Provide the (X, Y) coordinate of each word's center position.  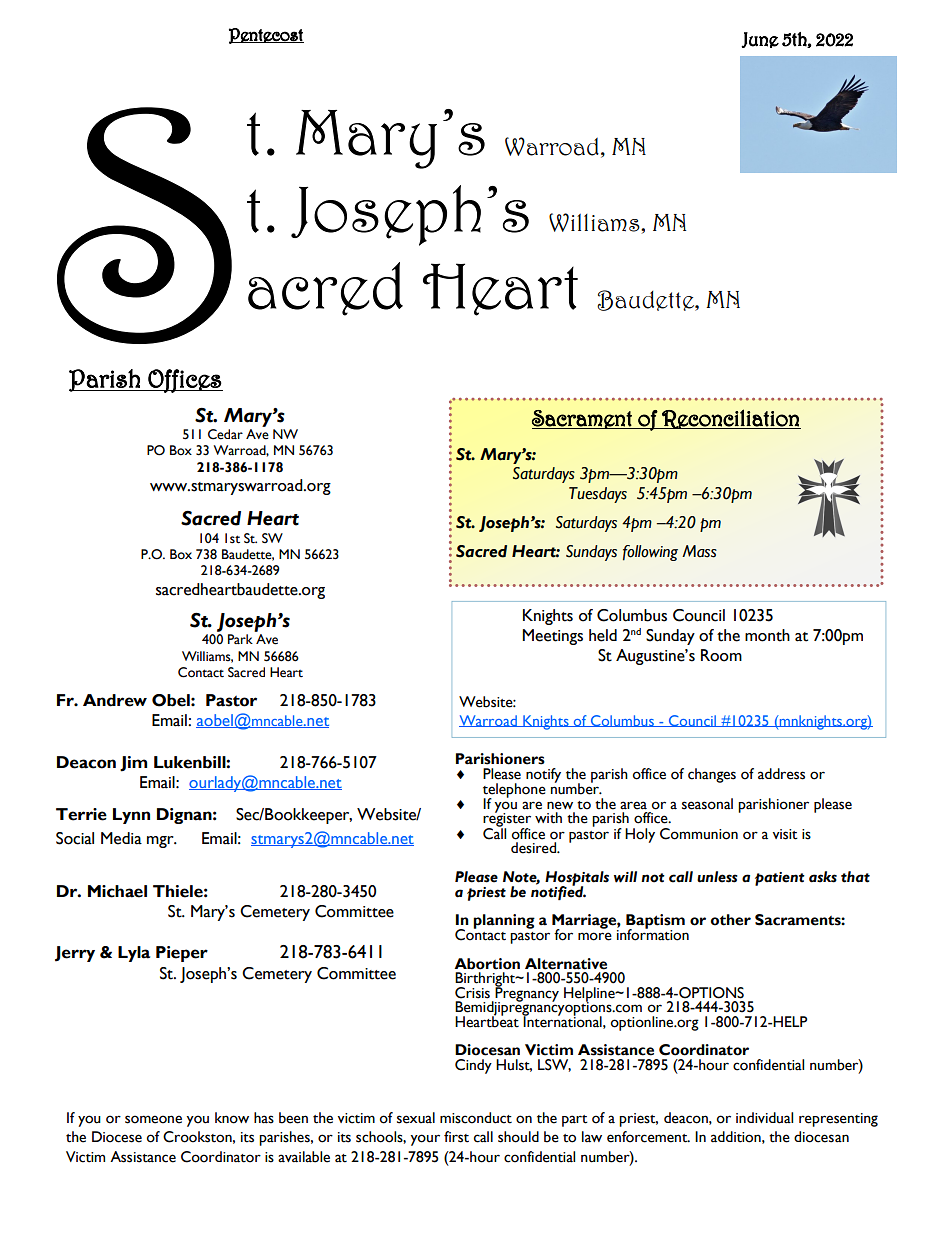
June (760, 40)
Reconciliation (730, 419)
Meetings (552, 637)
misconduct (476, 1118)
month (767, 635)
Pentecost (266, 36)
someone (153, 1119)
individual (764, 1118)
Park (240, 639)
